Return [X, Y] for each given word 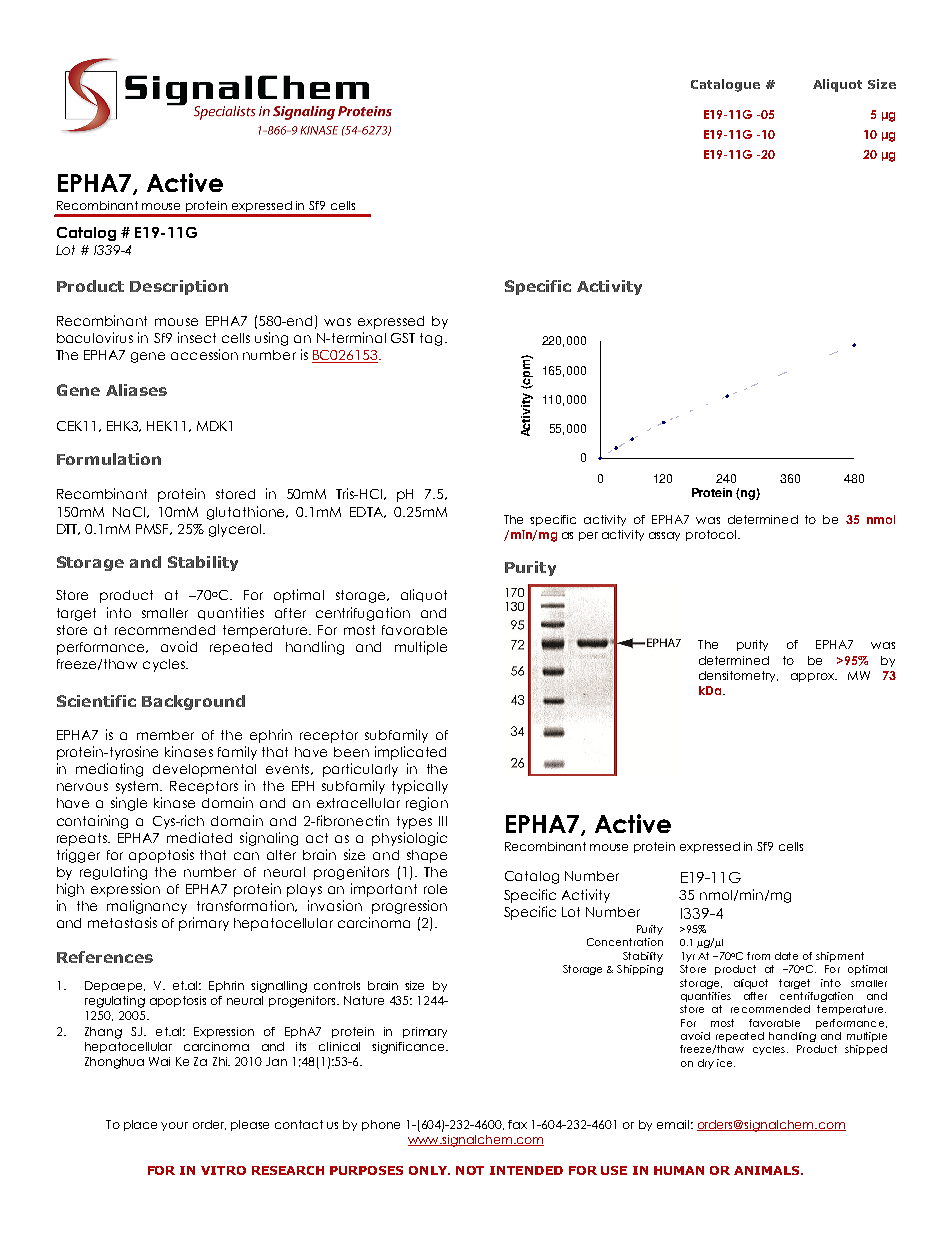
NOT [470, 1170]
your [174, 1126]
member [165, 735]
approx [814, 677]
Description [179, 287]
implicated [410, 753]
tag [431, 339]
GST [403, 338]
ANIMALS [768, 1170]
